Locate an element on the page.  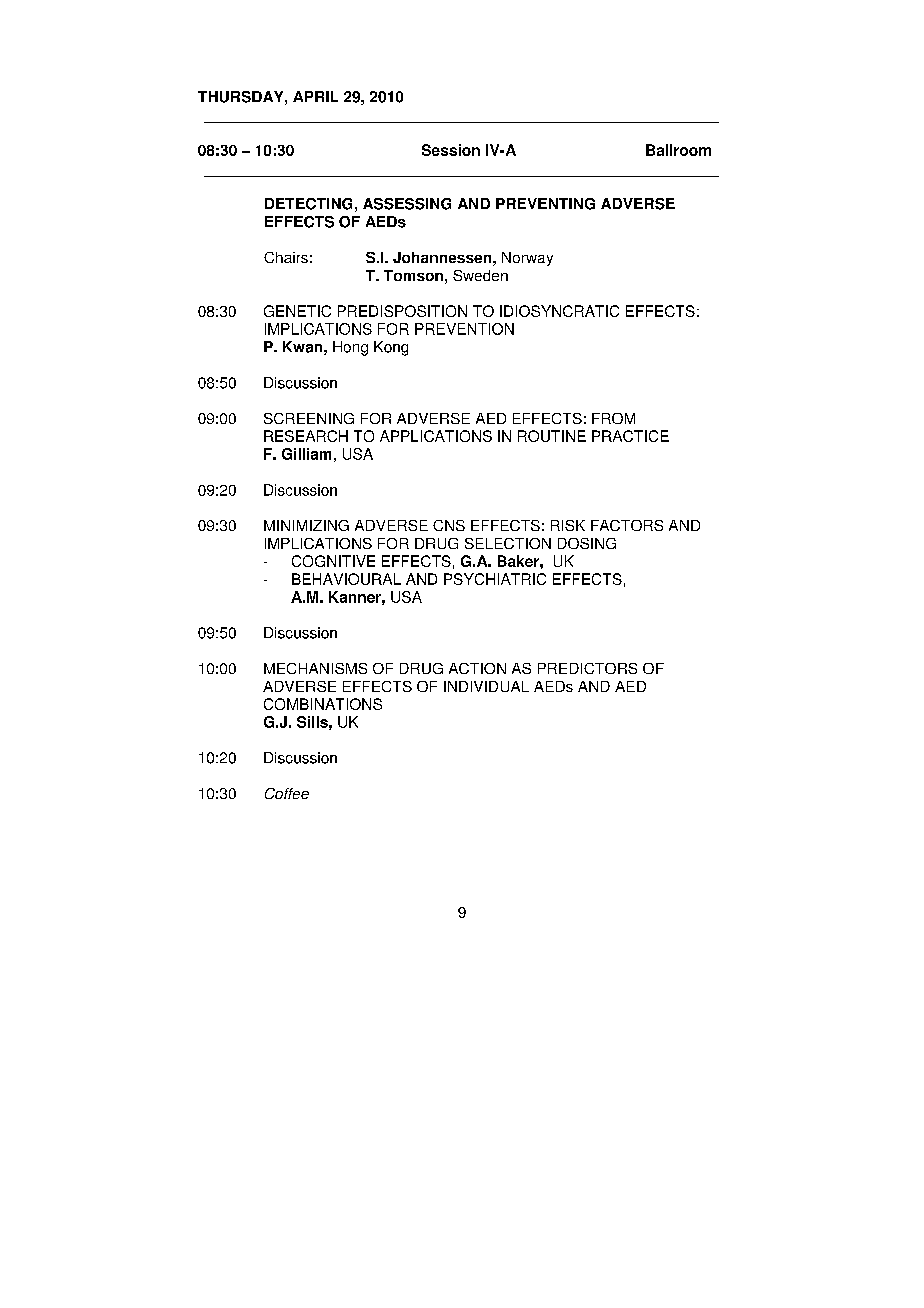
FACTORS is located at coordinates (627, 525).
